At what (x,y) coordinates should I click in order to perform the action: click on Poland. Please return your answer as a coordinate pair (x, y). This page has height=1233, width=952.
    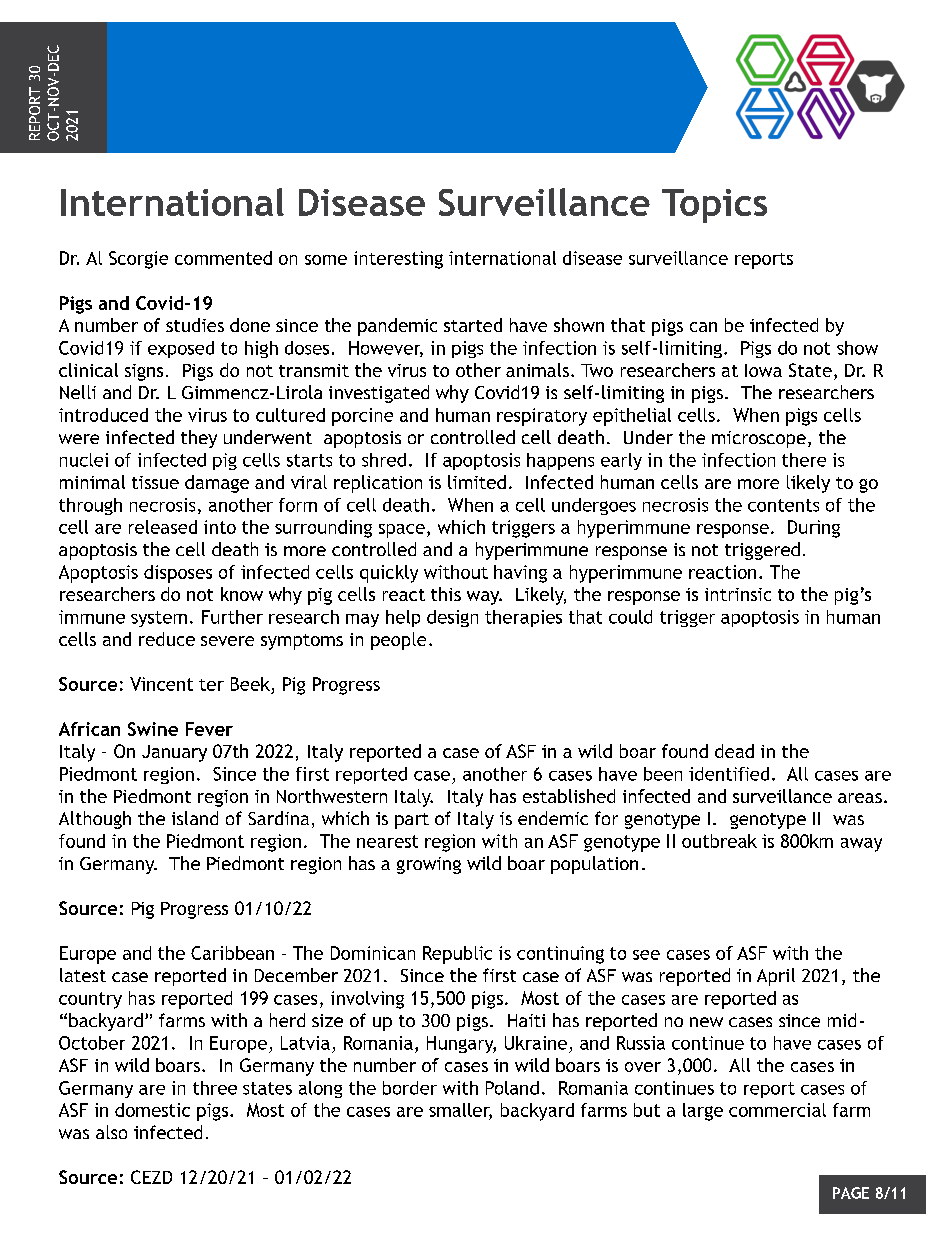
    Looking at the image, I should click on (512, 1088).
